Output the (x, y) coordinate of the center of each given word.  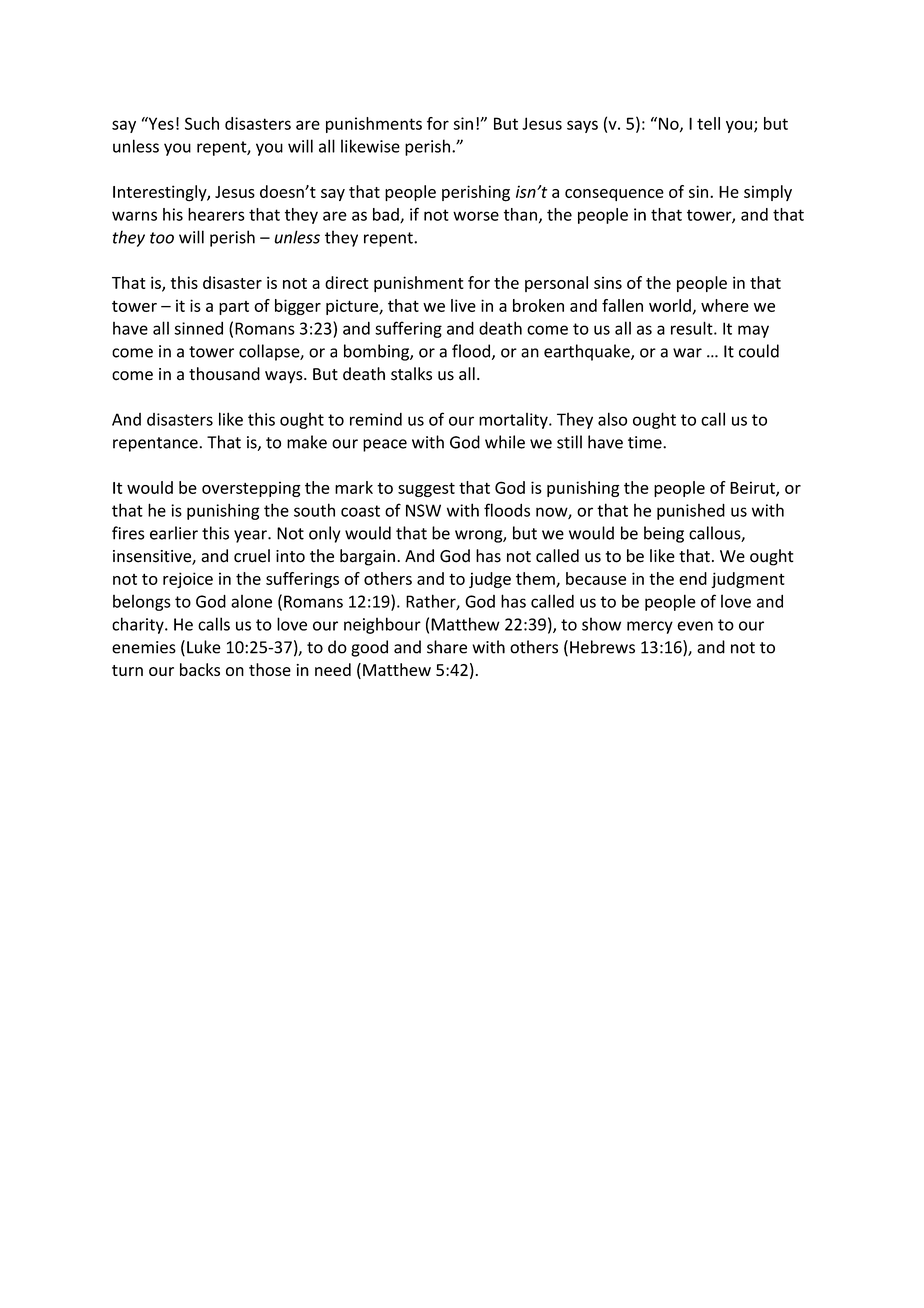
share (447, 647)
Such (202, 123)
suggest (426, 489)
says (582, 126)
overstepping (251, 489)
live (463, 305)
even (695, 626)
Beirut (753, 488)
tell (708, 123)
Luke (204, 647)
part (234, 308)
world (670, 305)
